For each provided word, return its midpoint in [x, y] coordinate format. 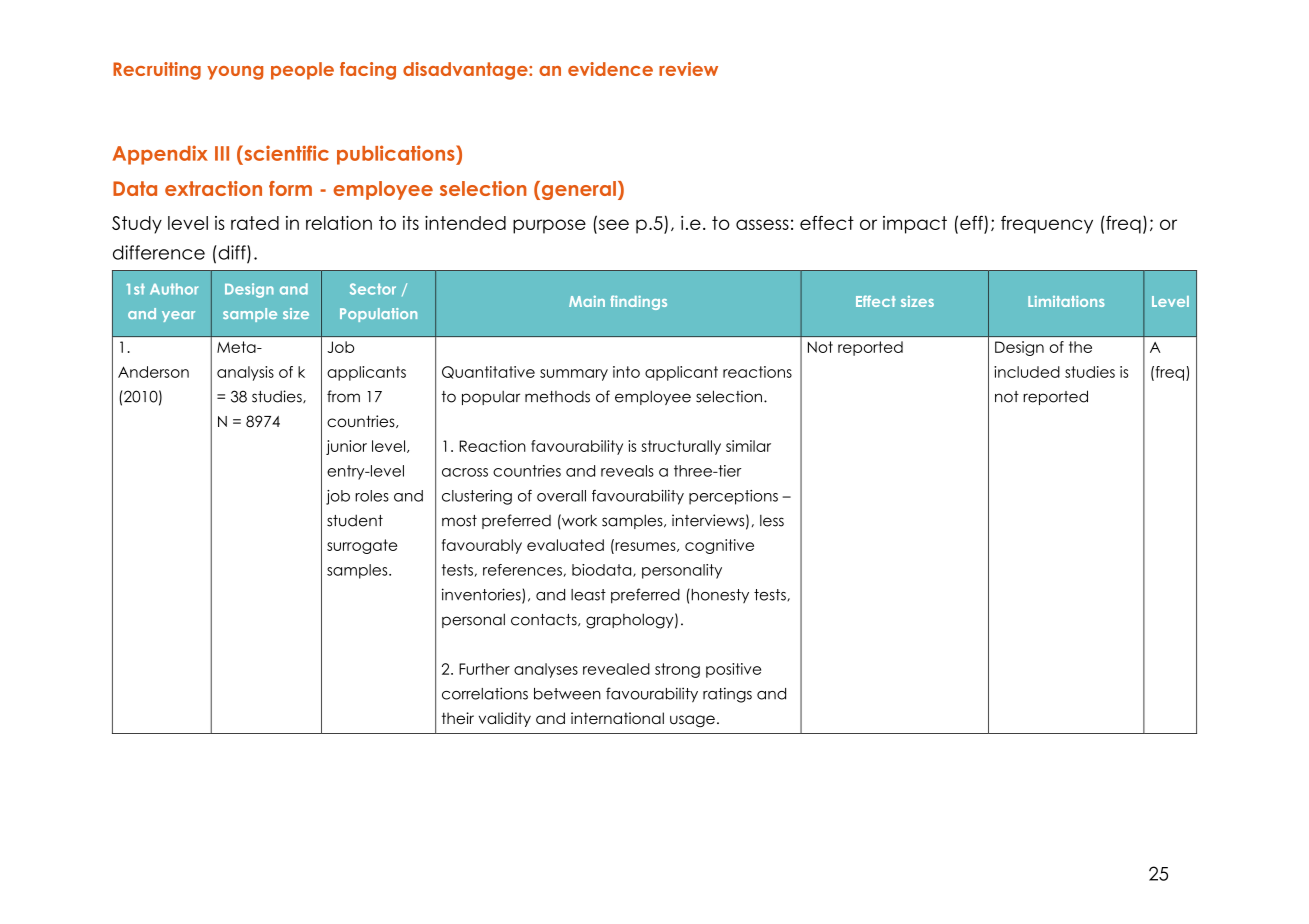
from [343, 396]
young [235, 73]
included [1027, 372]
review [688, 69]
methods [557, 397]
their [458, 718]
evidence [610, 69]
